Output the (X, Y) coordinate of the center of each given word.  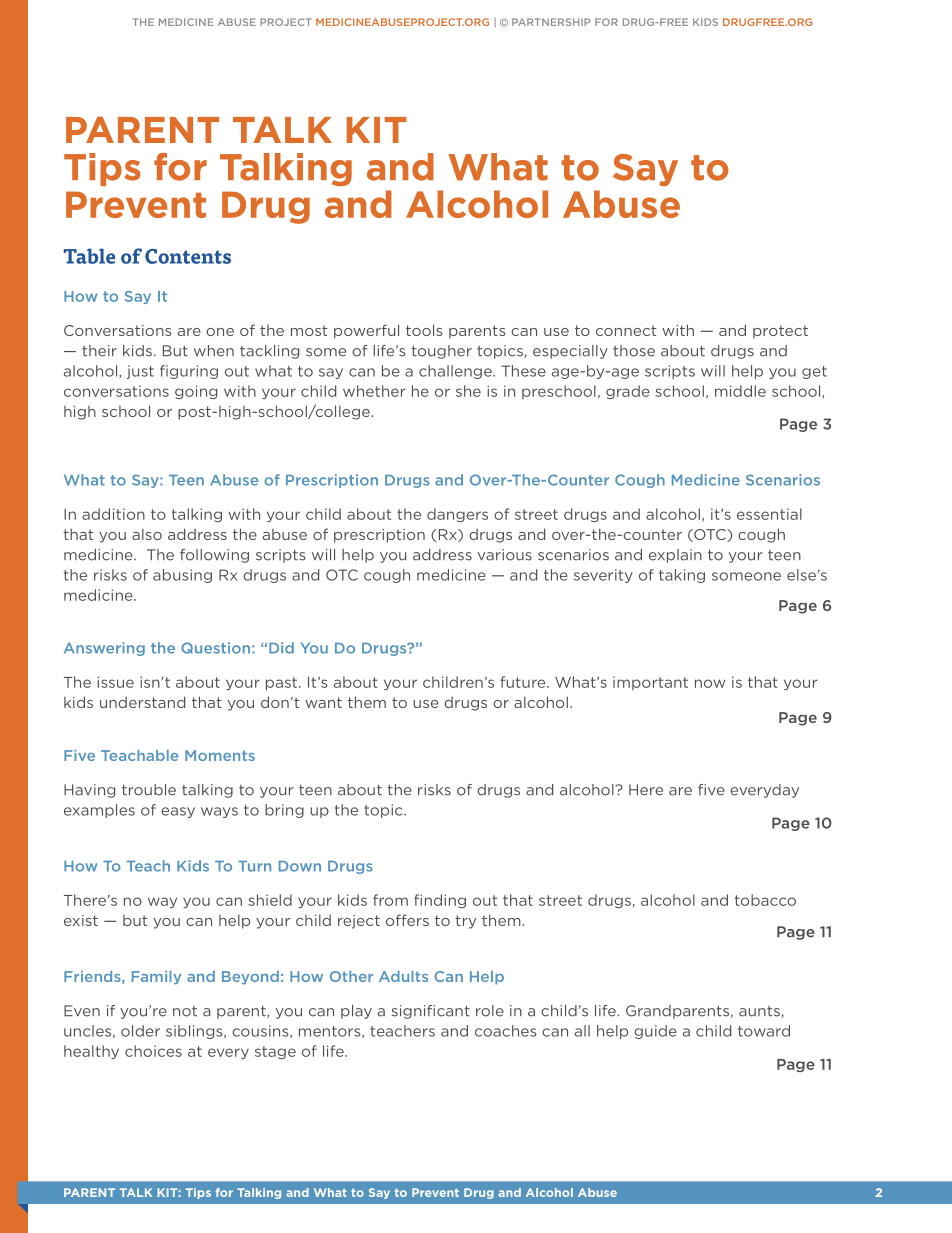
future (524, 682)
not (185, 1011)
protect (780, 332)
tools (424, 330)
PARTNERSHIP (551, 22)
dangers (457, 515)
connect (626, 330)
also (147, 534)
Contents (188, 256)
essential (769, 514)
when (214, 351)
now (710, 683)
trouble (149, 790)
